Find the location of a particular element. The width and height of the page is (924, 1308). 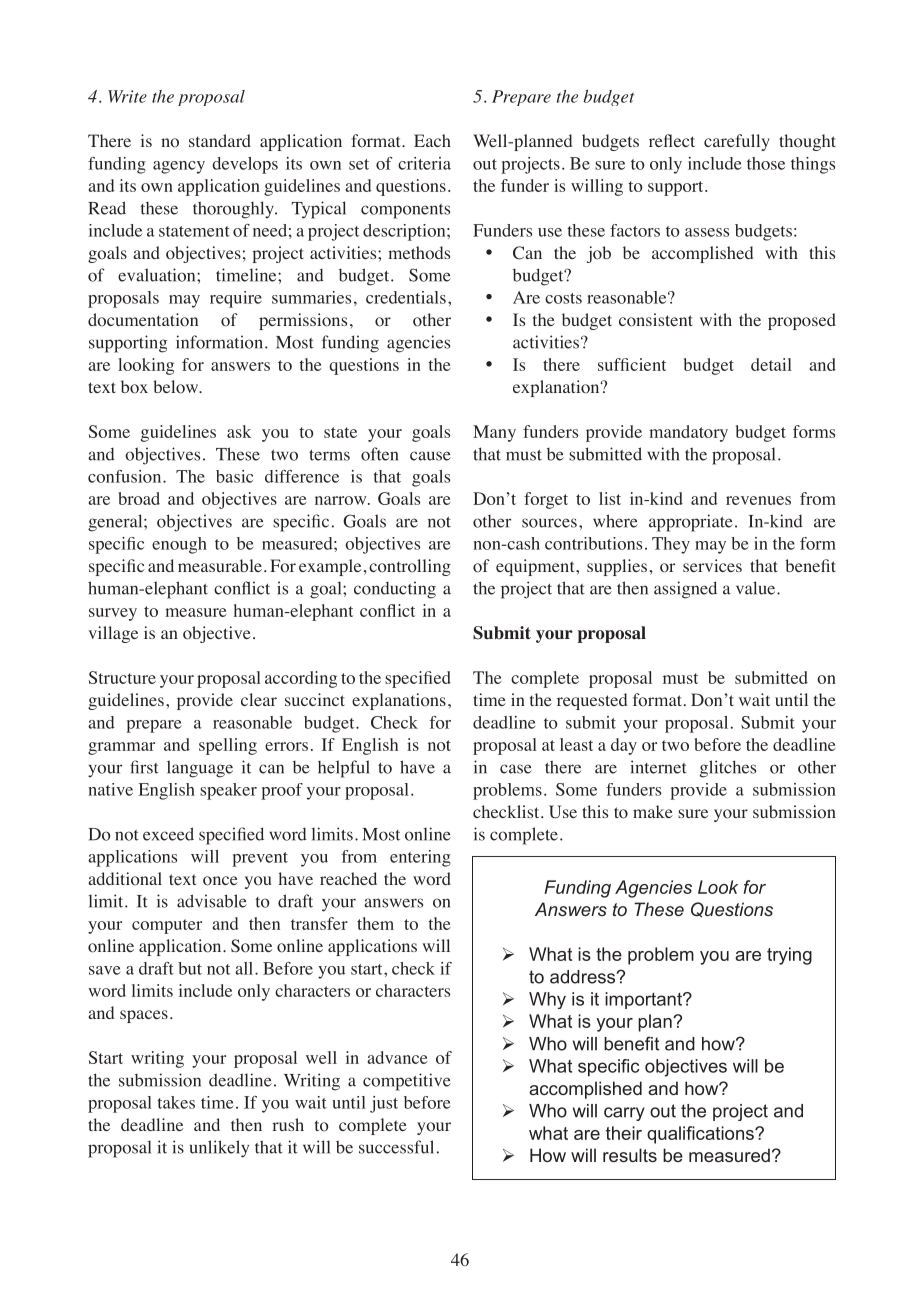

value is located at coordinates (757, 588).
